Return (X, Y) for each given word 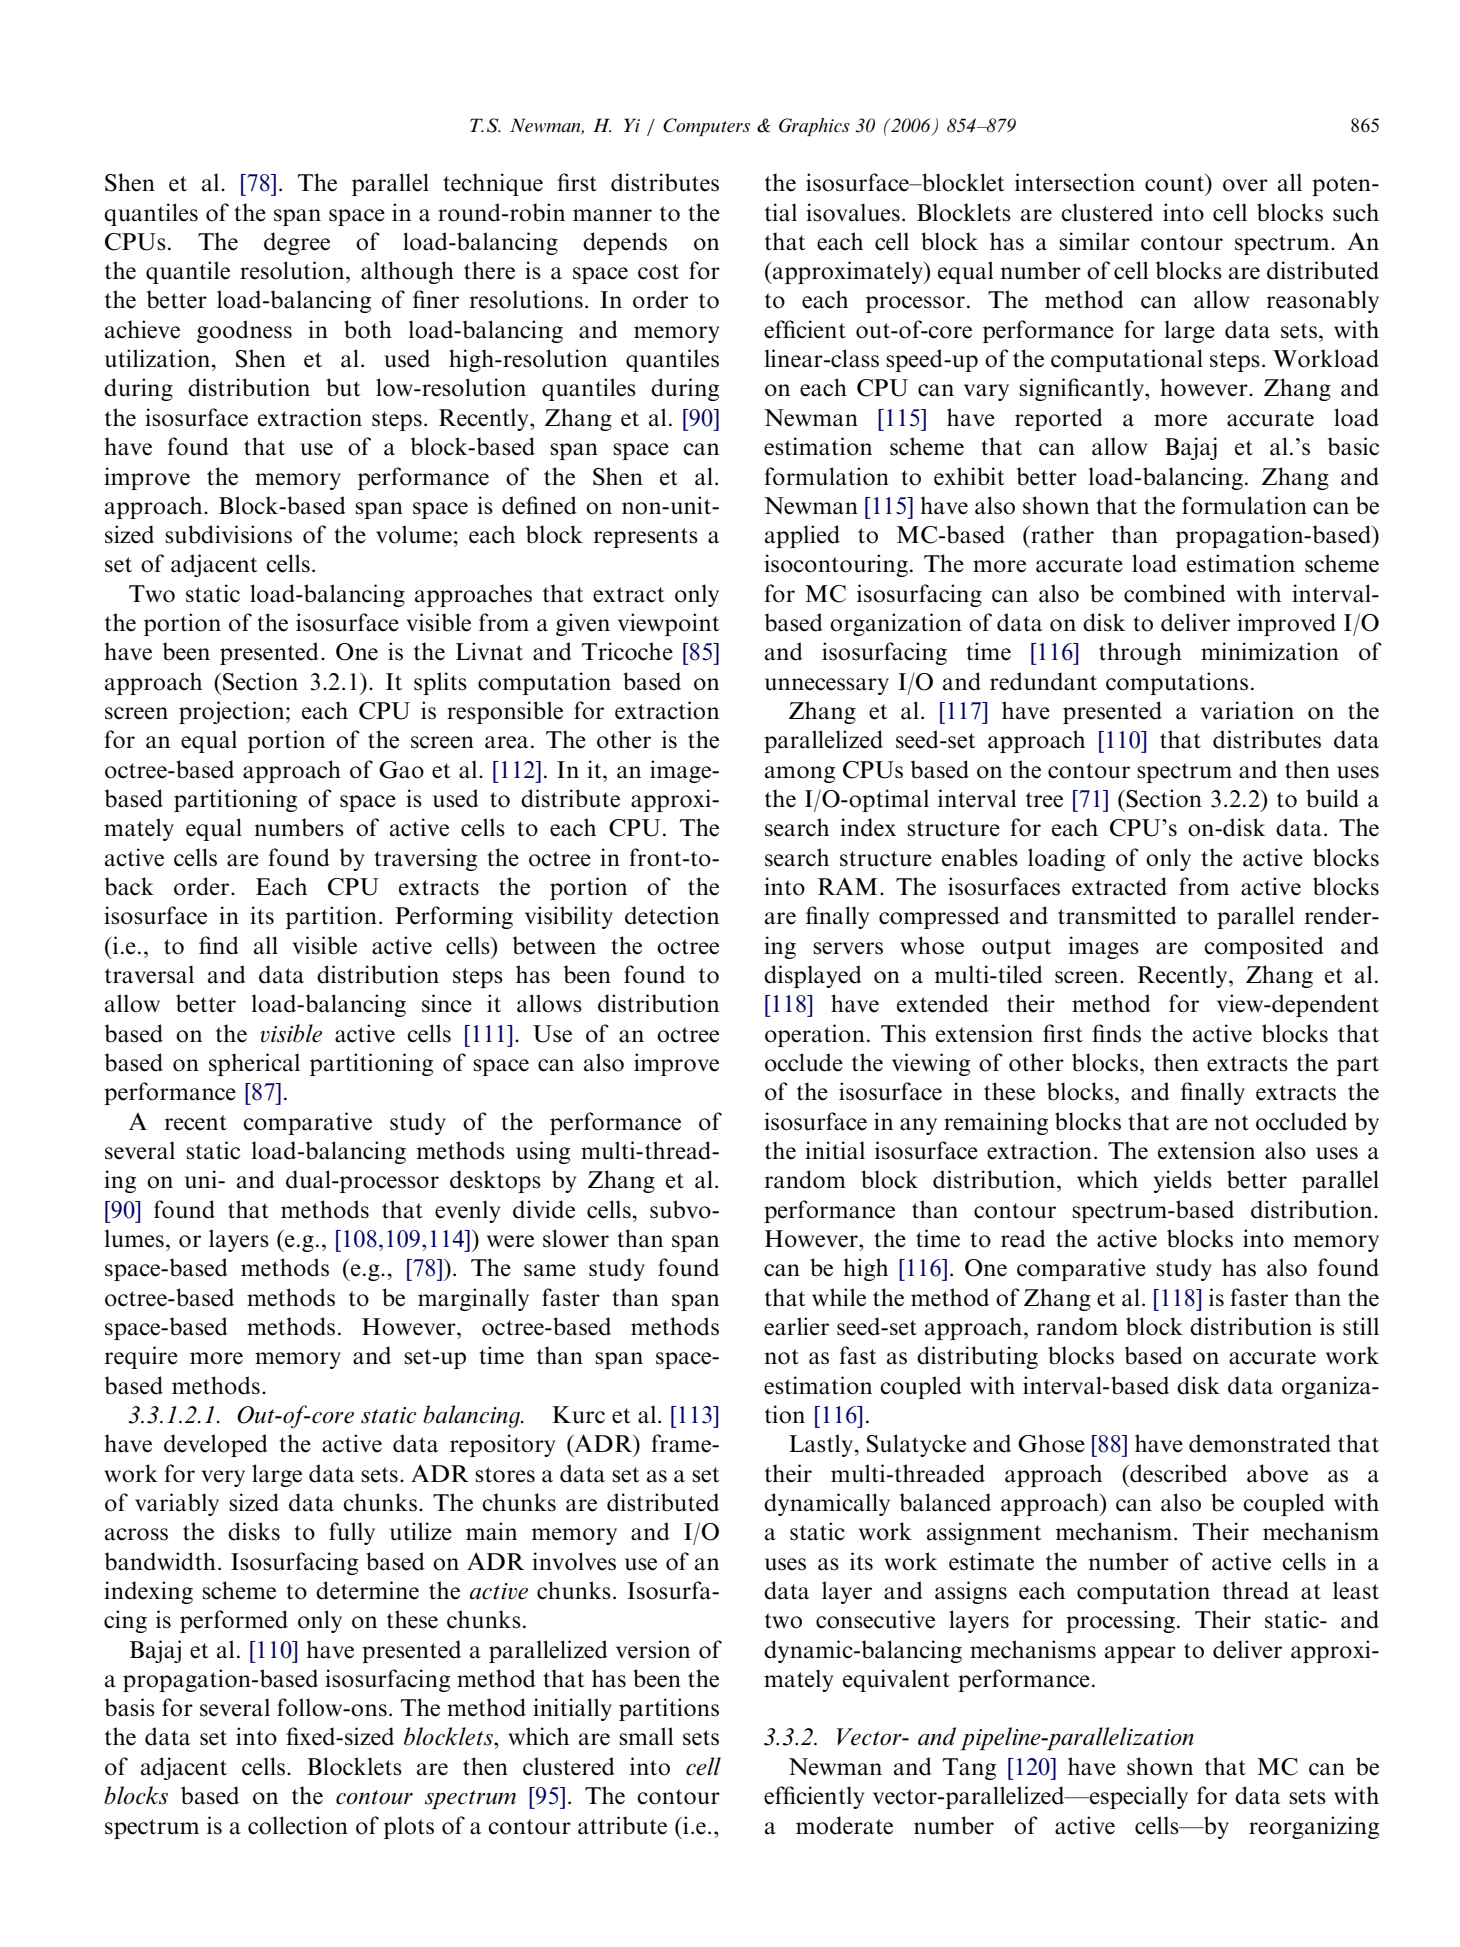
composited (1264, 947)
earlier (796, 1326)
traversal (149, 974)
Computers (706, 127)
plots (409, 1827)
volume (414, 534)
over (1245, 185)
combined (1175, 593)
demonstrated (1260, 1443)
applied (802, 536)
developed (216, 1445)
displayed (813, 976)
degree (297, 243)
